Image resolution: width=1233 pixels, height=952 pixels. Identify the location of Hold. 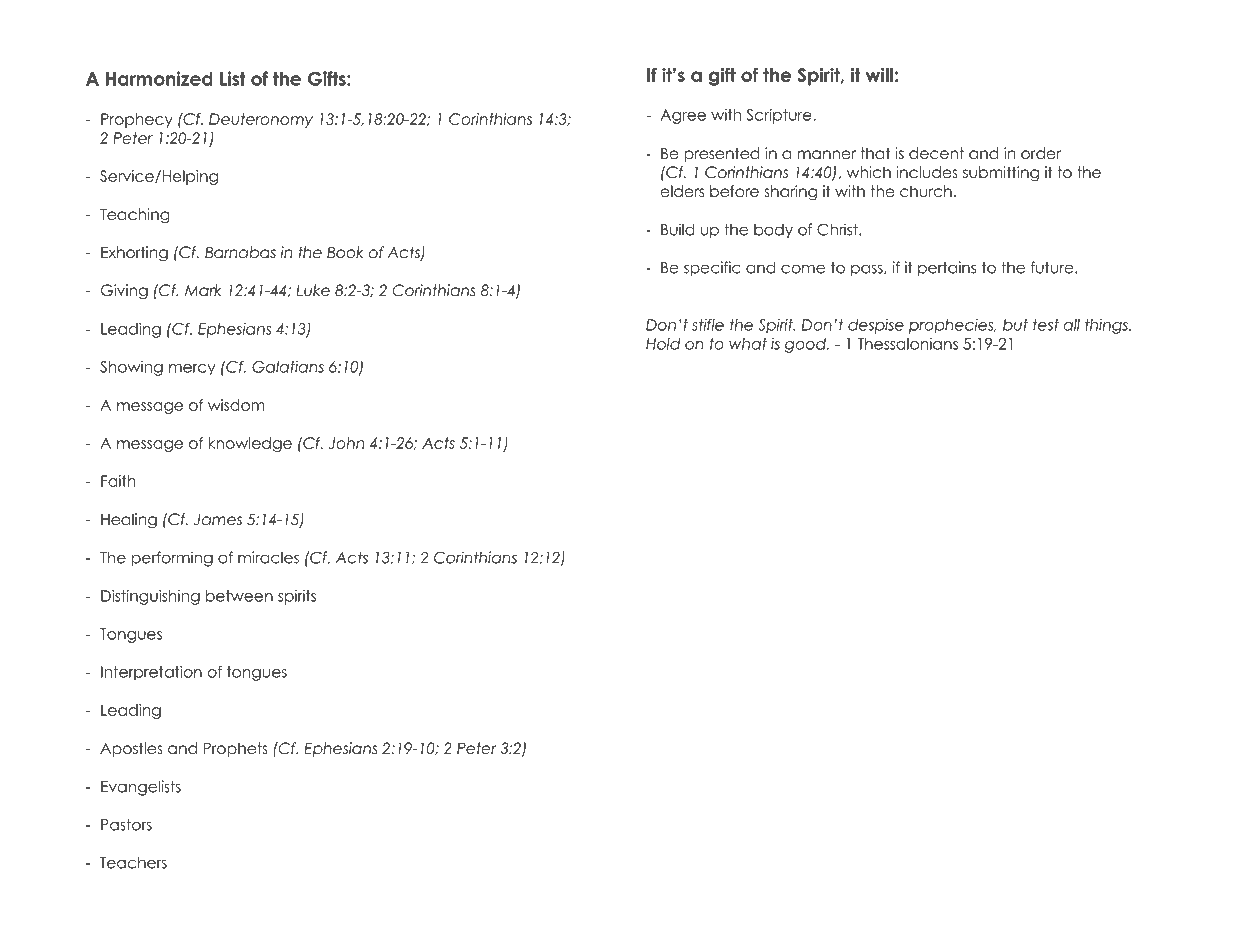
(663, 344).
